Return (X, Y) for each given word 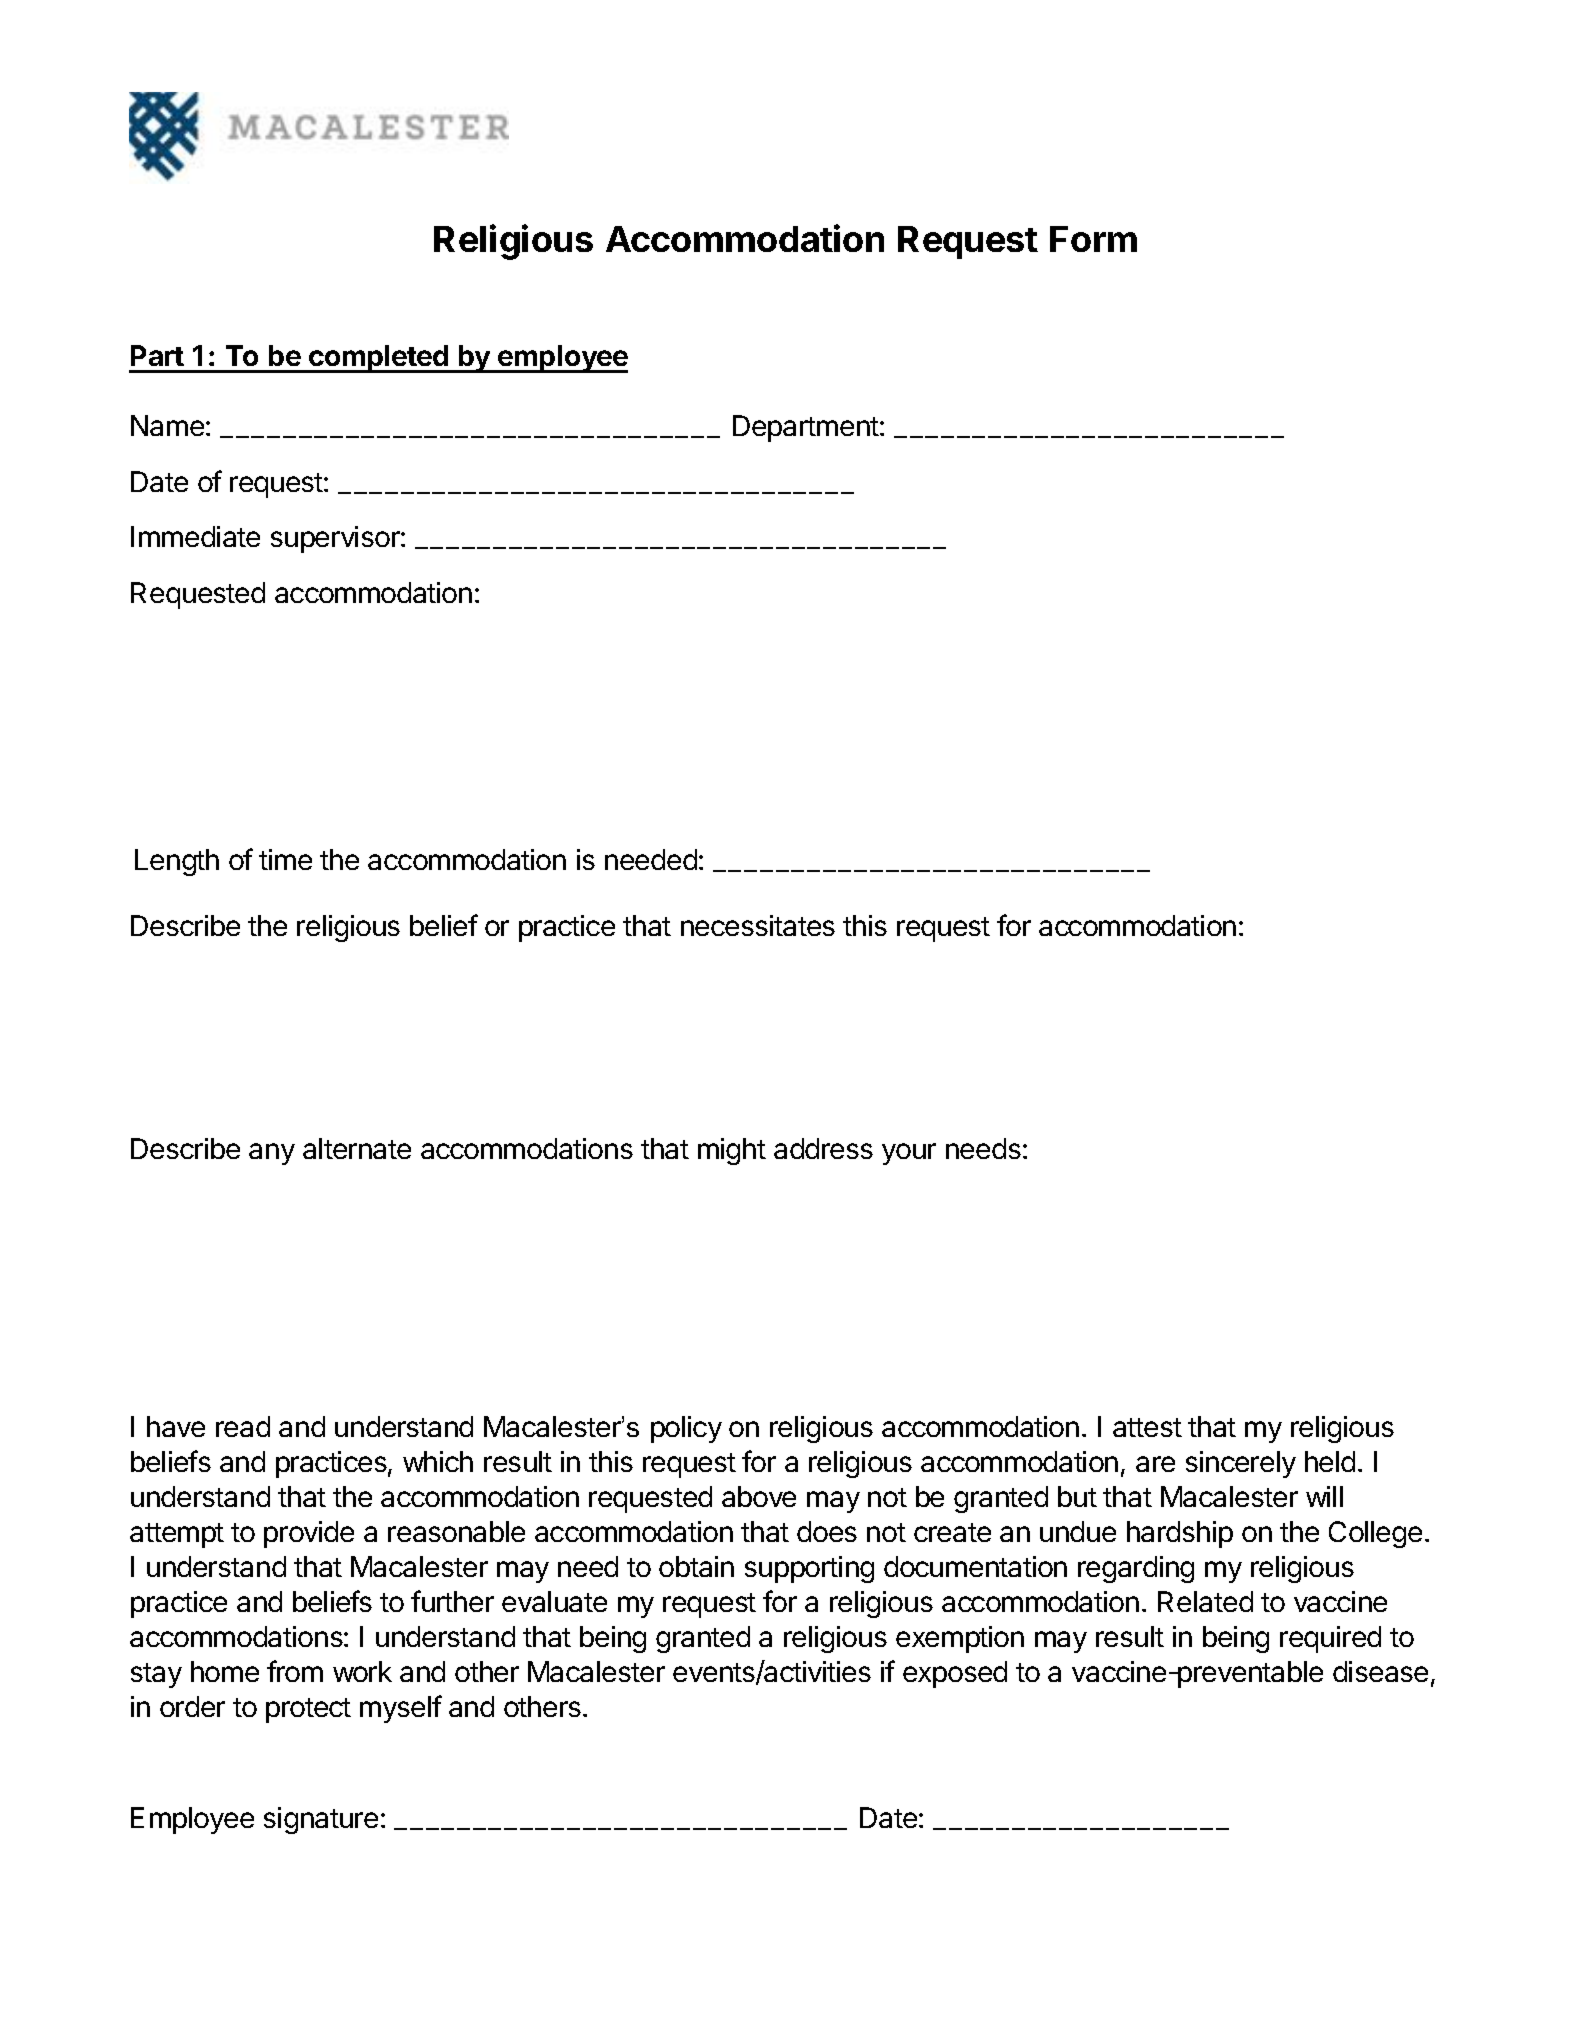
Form (1093, 239)
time (285, 859)
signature (321, 1820)
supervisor (336, 539)
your (909, 1154)
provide (309, 1534)
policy (686, 1429)
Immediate (195, 536)
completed (378, 359)
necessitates (758, 925)
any (272, 1154)
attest (1147, 1427)
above (759, 1496)
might (732, 1151)
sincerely (1241, 1464)
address (823, 1148)
